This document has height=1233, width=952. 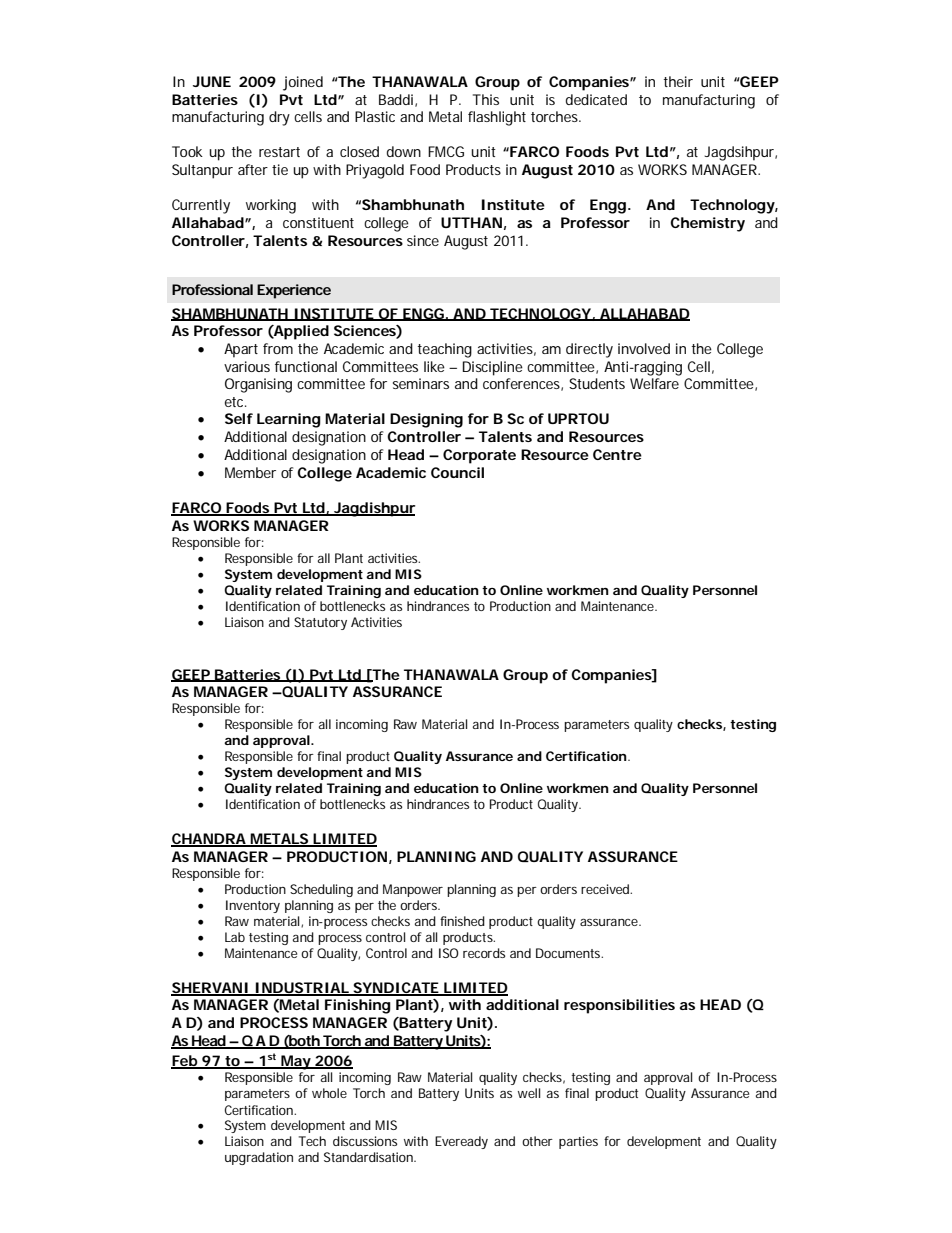 What do you see at coordinates (365, 1141) in the document?
I see `discussions` at bounding box center [365, 1141].
